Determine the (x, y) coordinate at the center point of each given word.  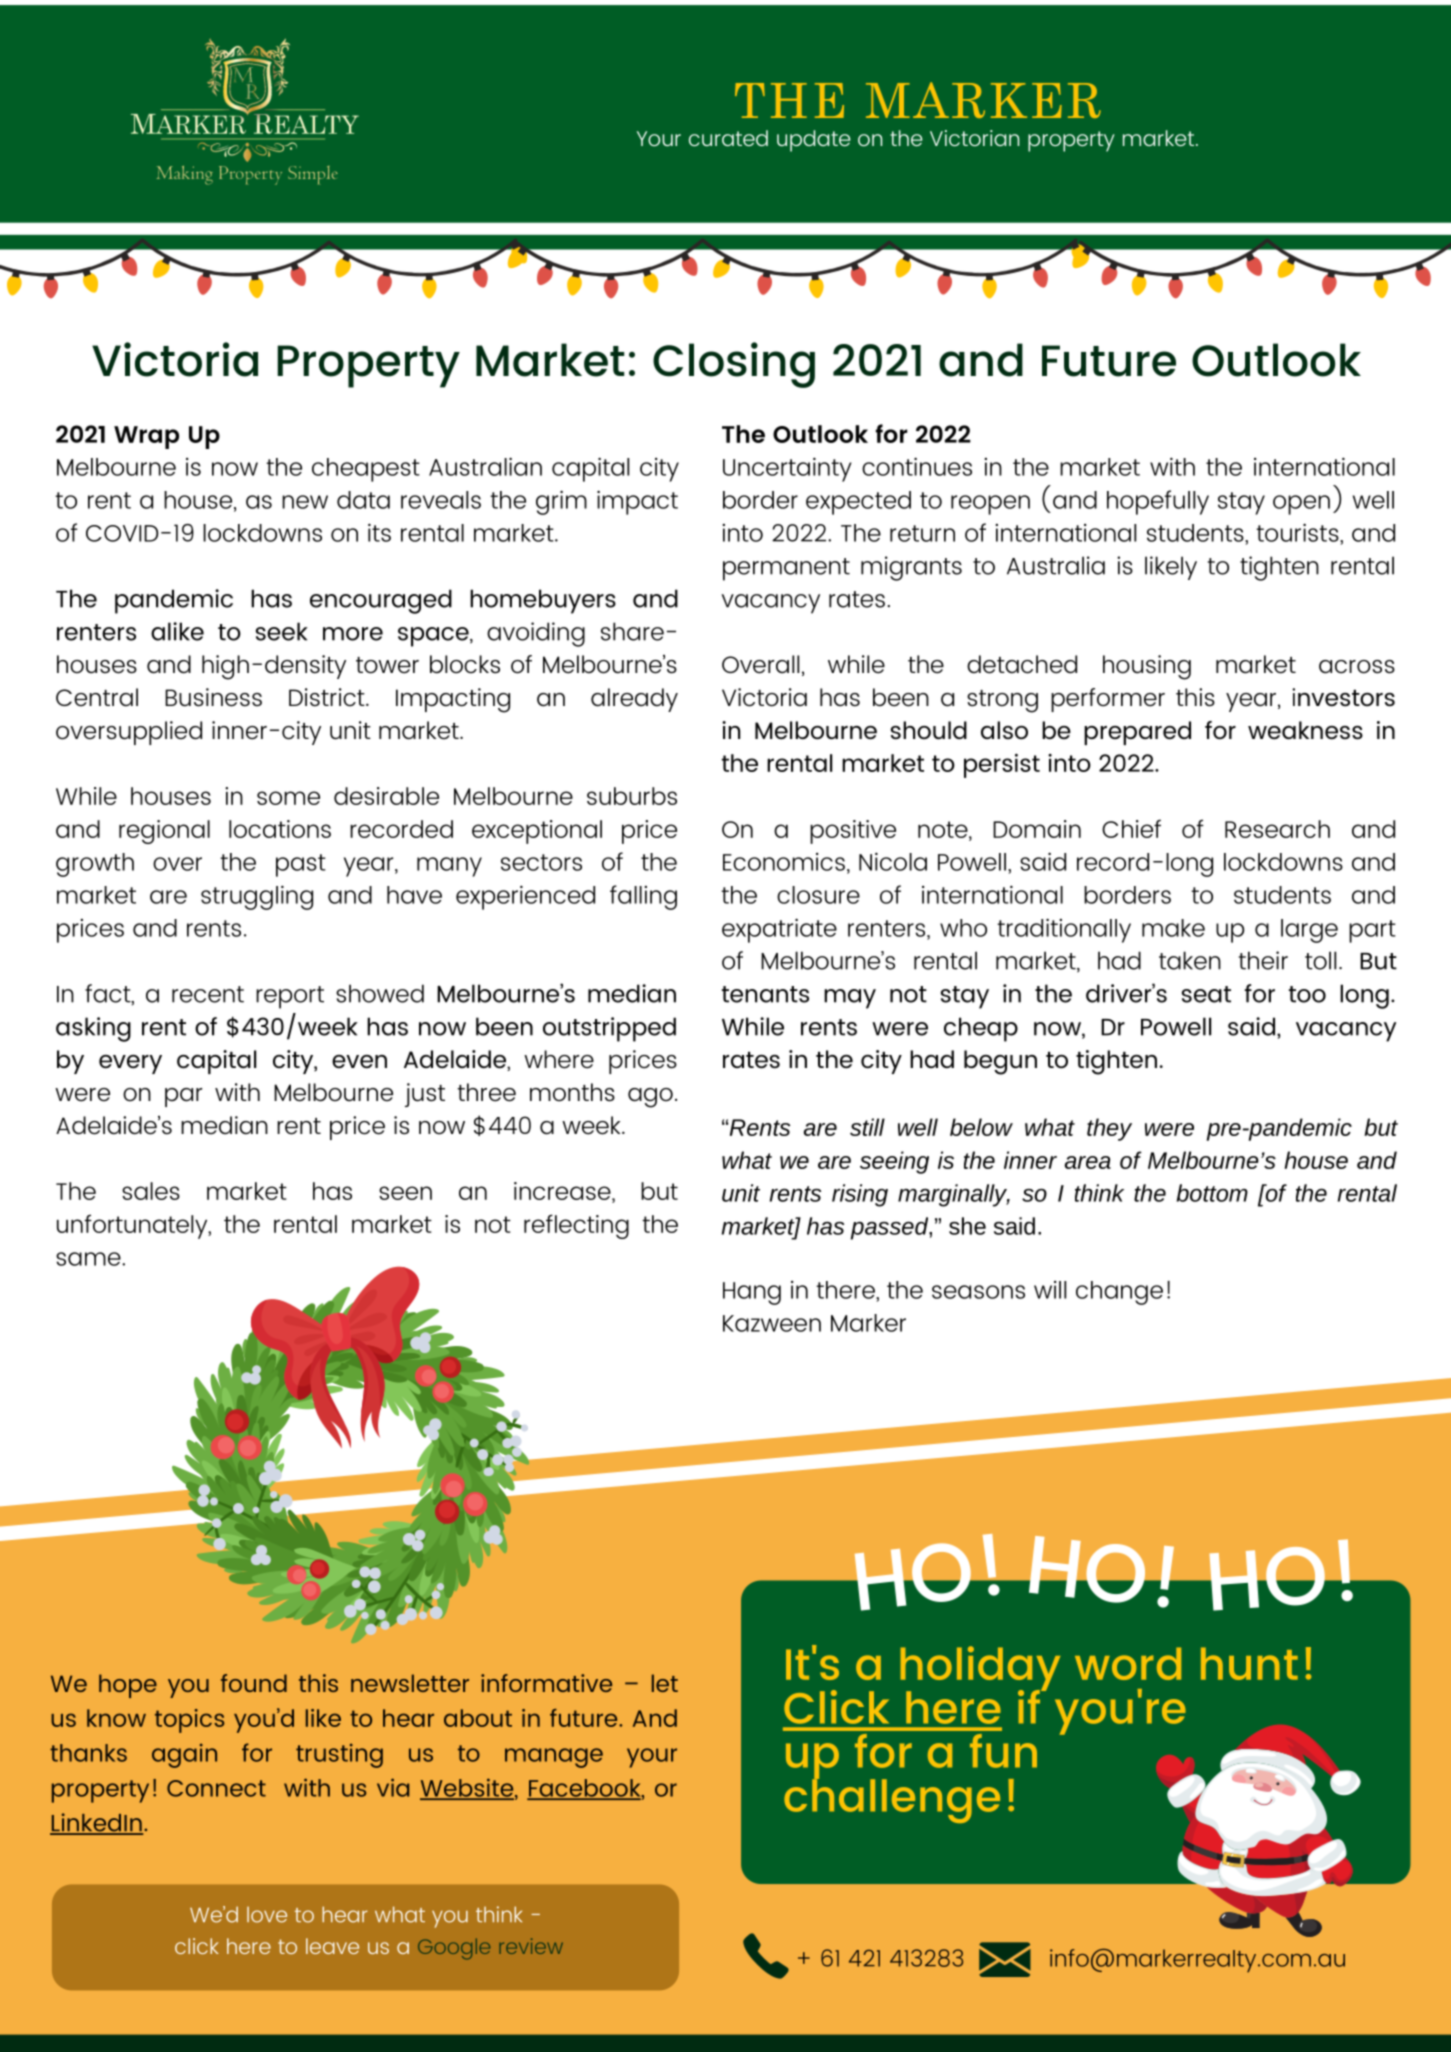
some (288, 798)
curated (728, 138)
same (89, 1259)
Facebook (585, 1789)
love (267, 1914)
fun (1003, 1751)
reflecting (576, 1226)
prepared (1137, 733)
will (1050, 1290)
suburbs (632, 796)
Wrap (146, 437)
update (814, 141)
